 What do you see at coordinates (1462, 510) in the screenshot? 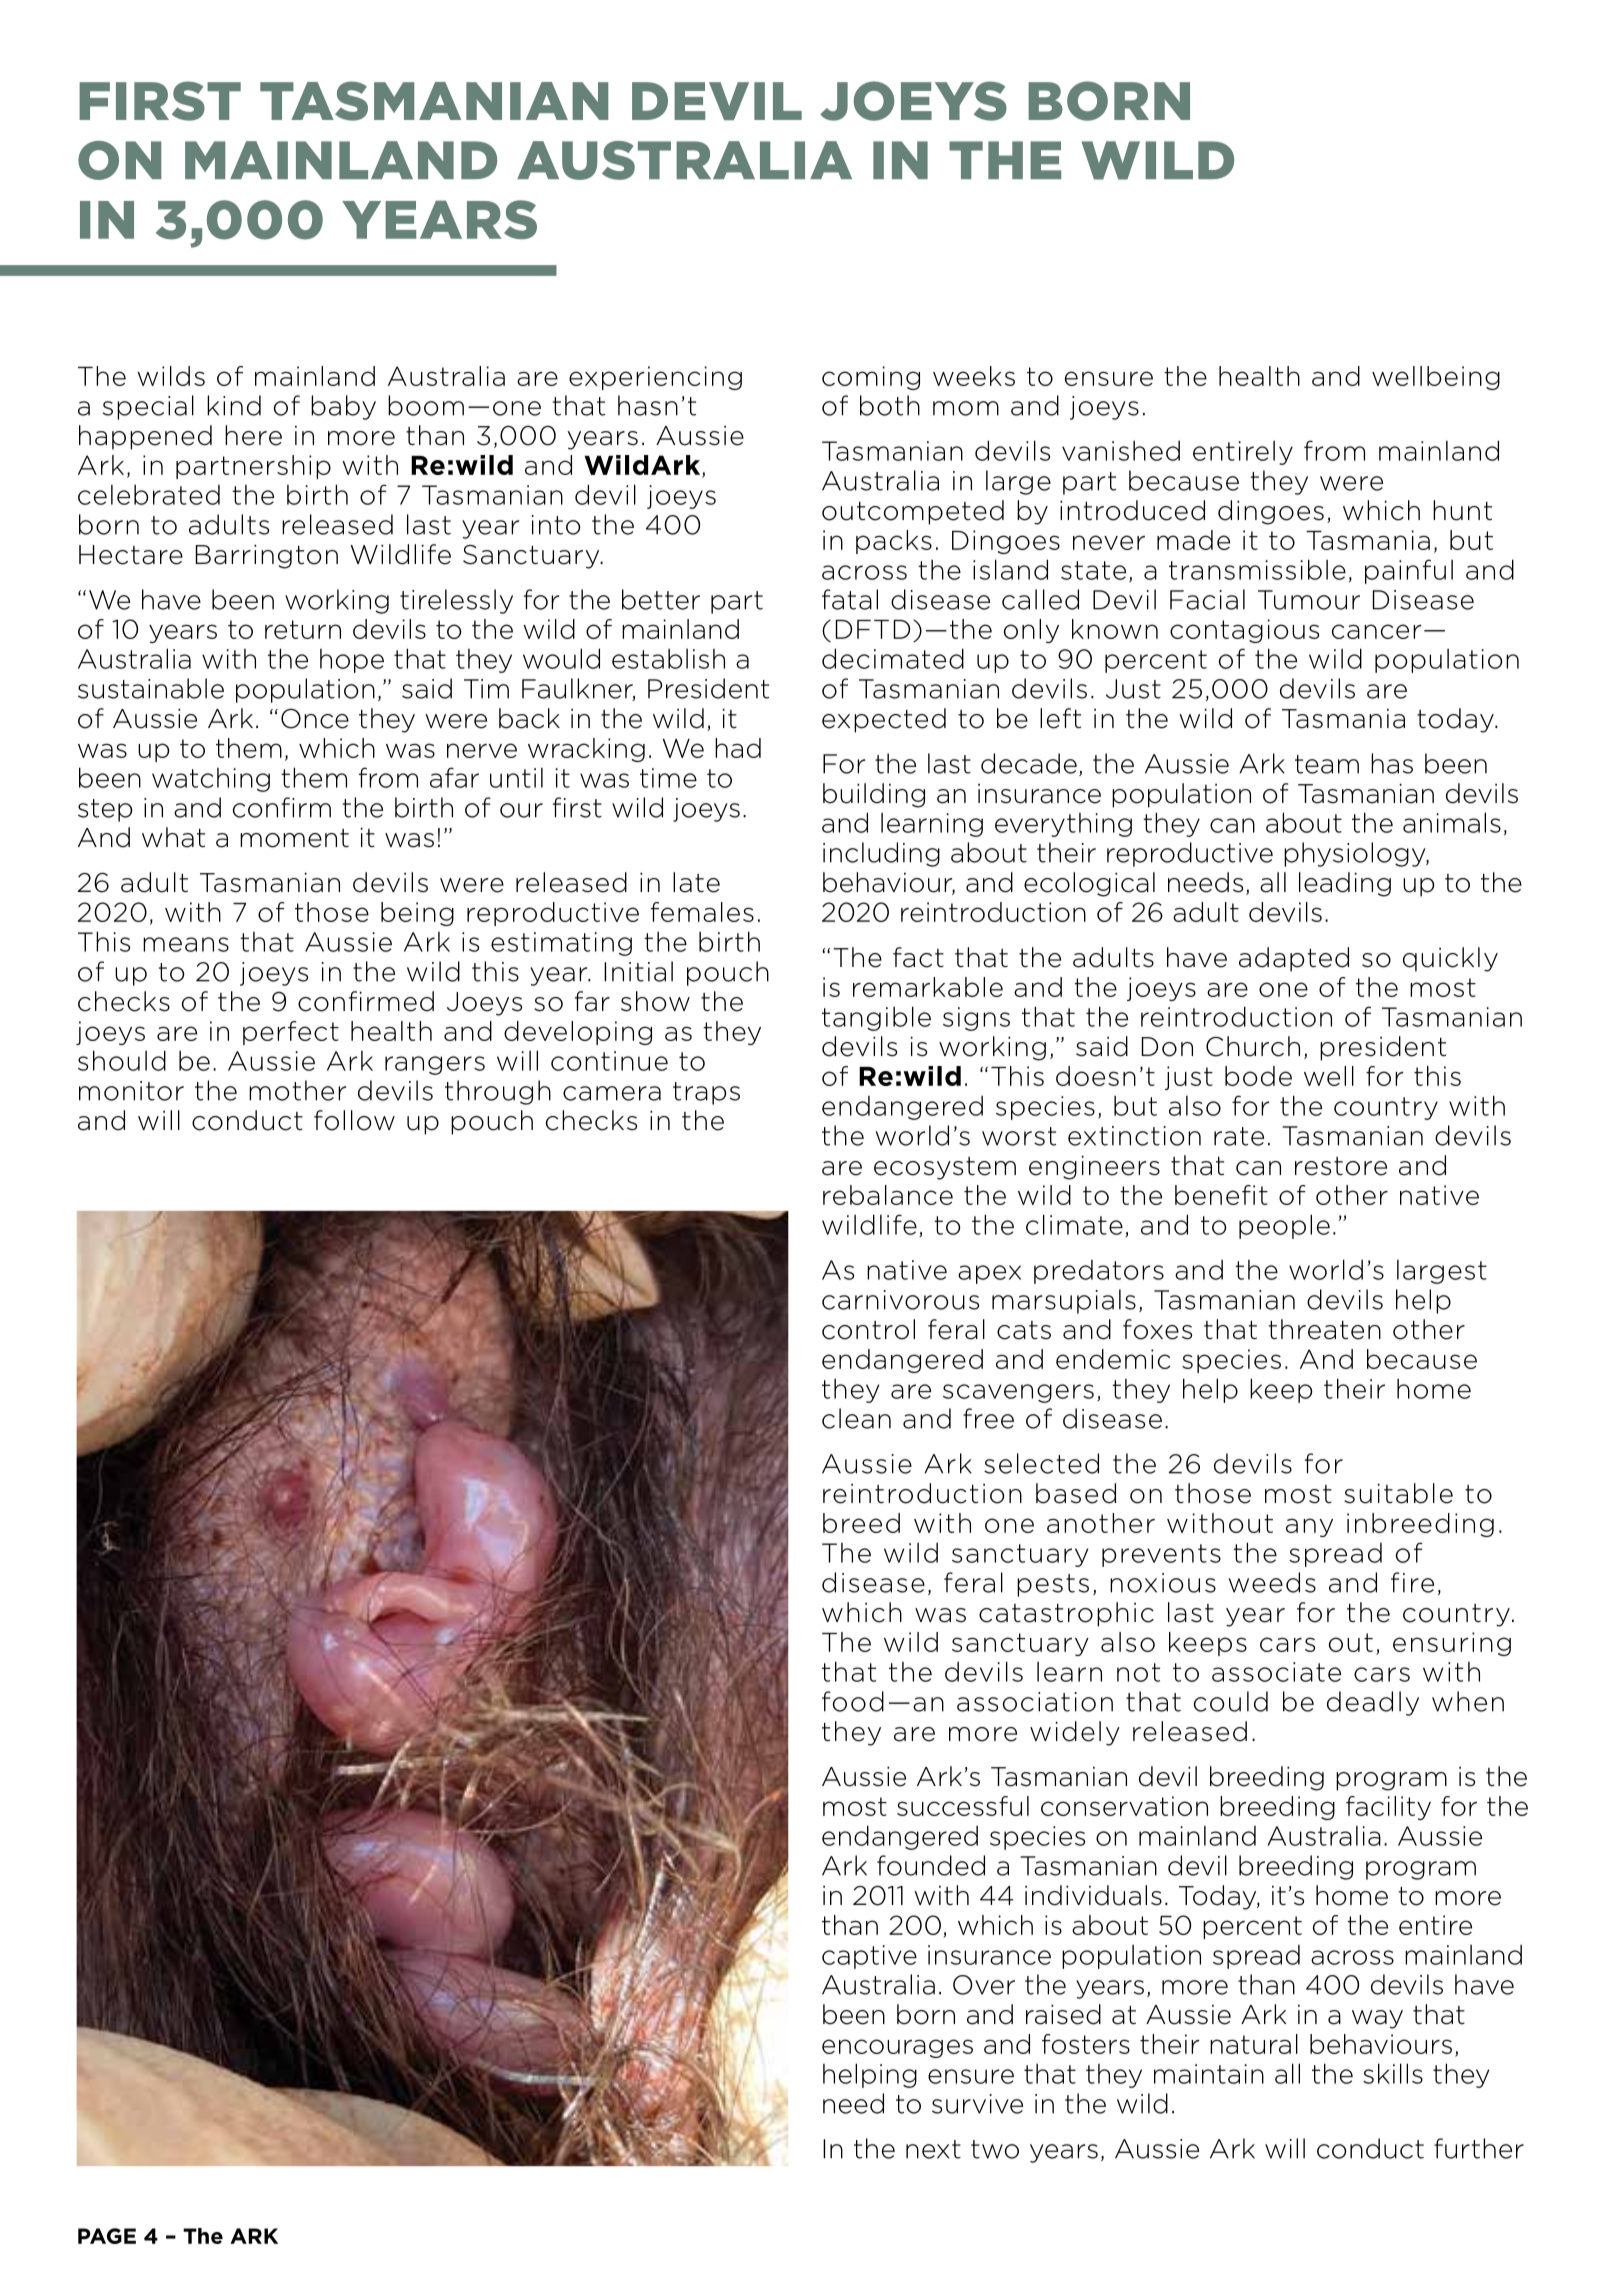
I see `hunt` at bounding box center [1462, 510].
